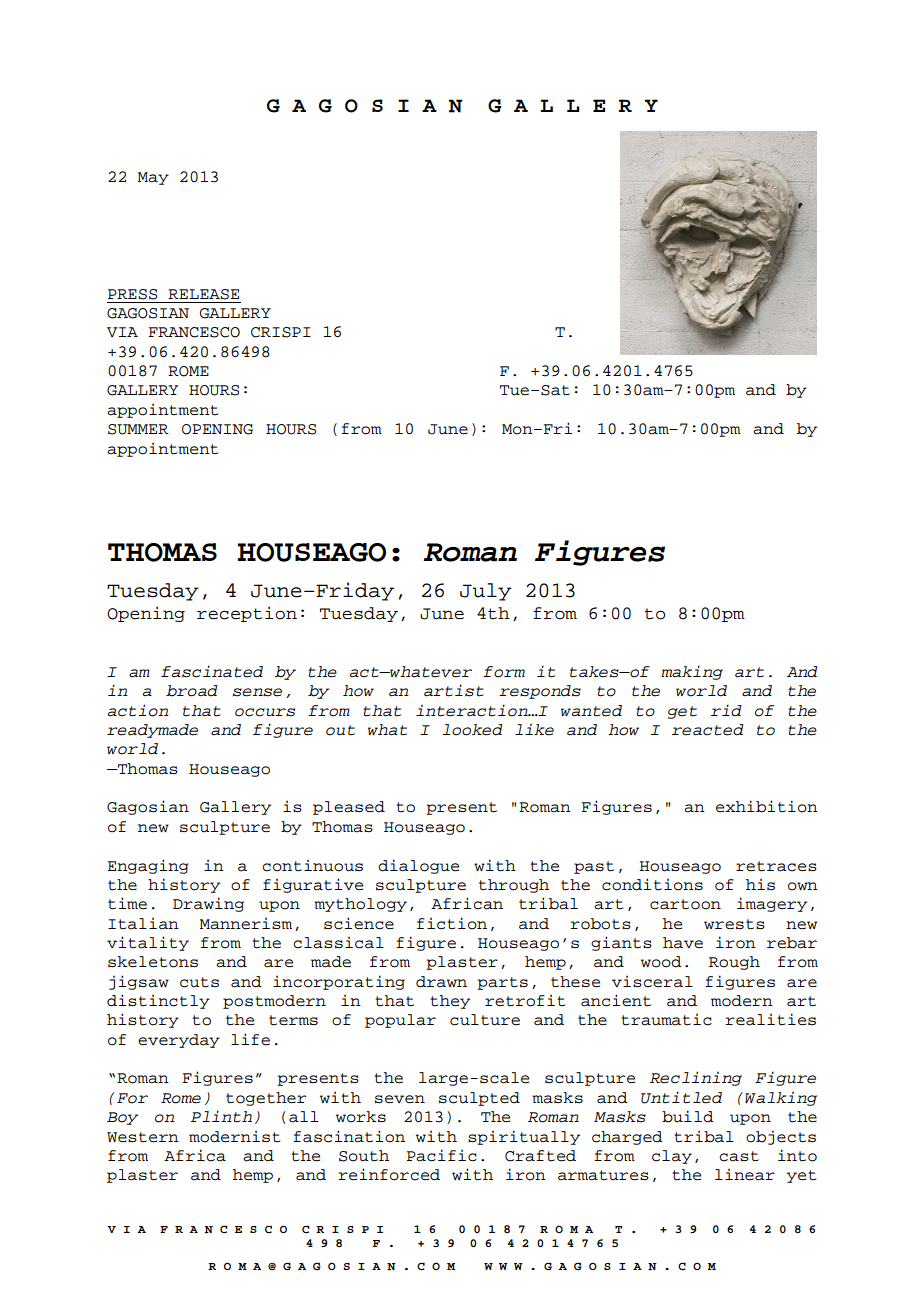 This document has height=1308, width=924. Describe the element at coordinates (486, 592) in the document. I see `July` at that location.
